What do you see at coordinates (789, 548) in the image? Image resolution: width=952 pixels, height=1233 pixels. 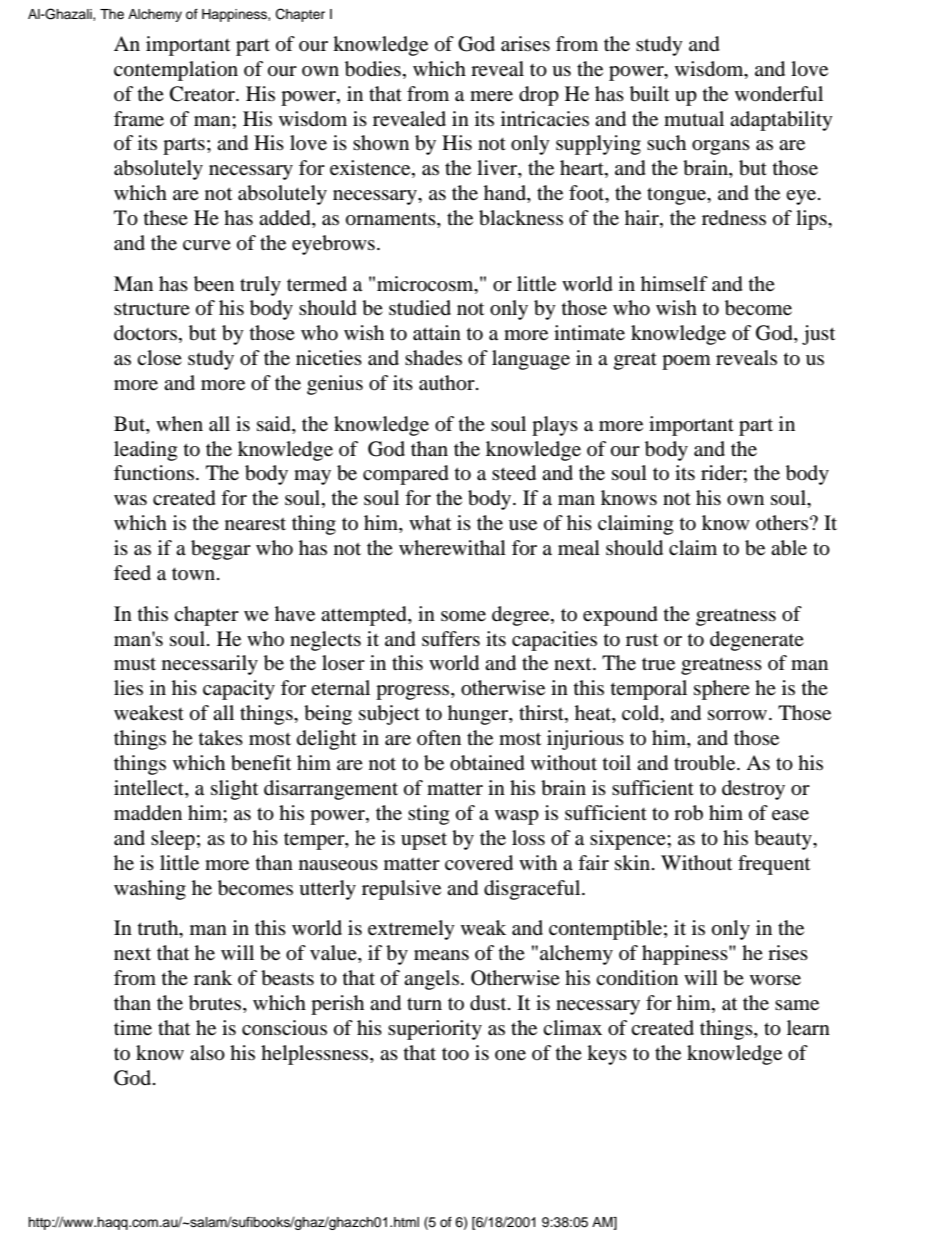 I see `able` at bounding box center [789, 548].
